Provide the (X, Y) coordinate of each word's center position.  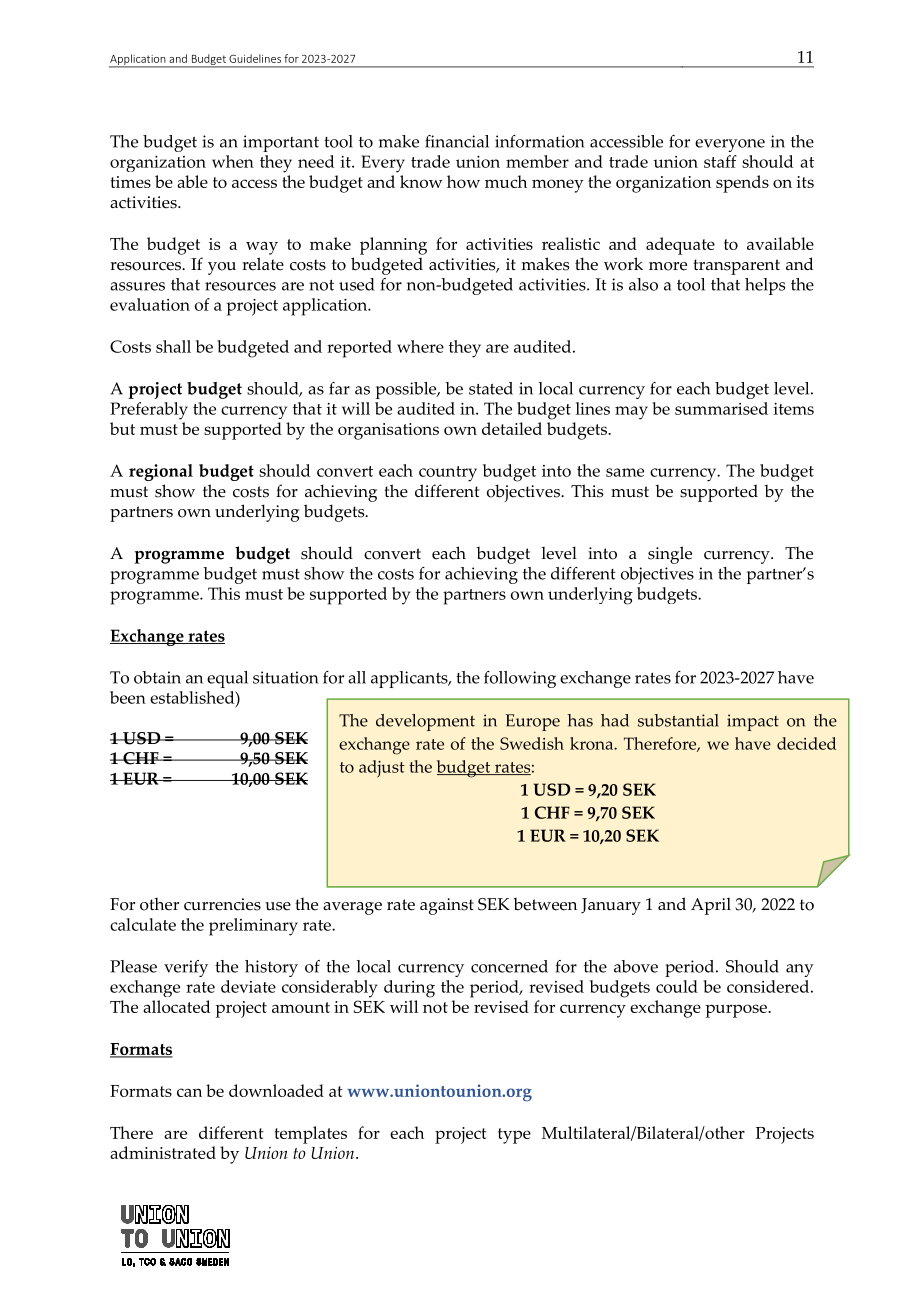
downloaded (276, 1090)
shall (173, 346)
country (448, 474)
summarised (721, 408)
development (425, 722)
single (670, 555)
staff (720, 161)
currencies (222, 904)
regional (161, 472)
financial (457, 141)
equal (227, 679)
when (233, 161)
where (420, 346)
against (447, 906)
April (711, 906)
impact (753, 722)
